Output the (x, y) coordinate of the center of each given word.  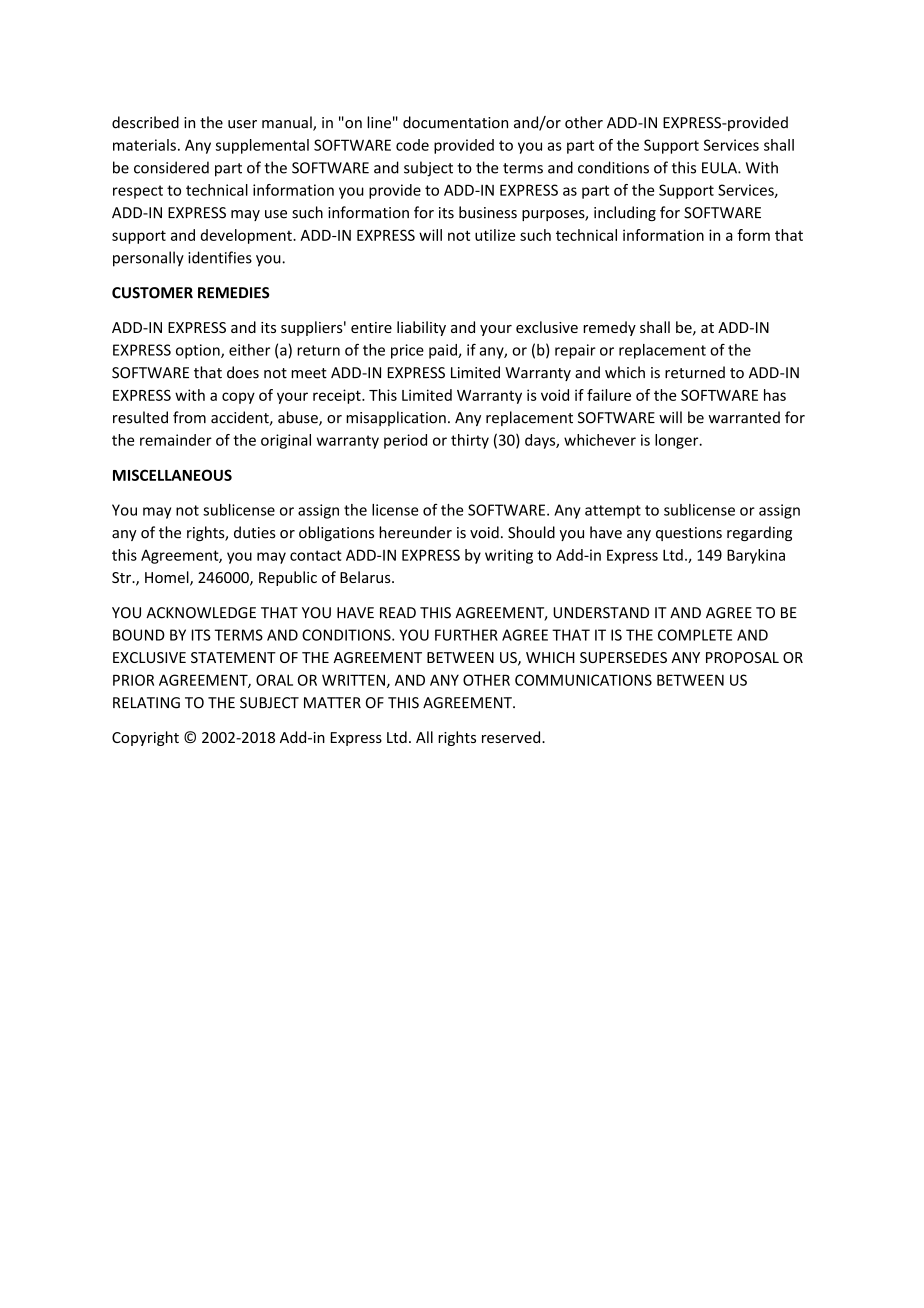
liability (421, 328)
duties (255, 532)
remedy (609, 328)
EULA (720, 168)
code (412, 145)
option (199, 351)
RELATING (146, 703)
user (242, 124)
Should (531, 532)
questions (689, 534)
